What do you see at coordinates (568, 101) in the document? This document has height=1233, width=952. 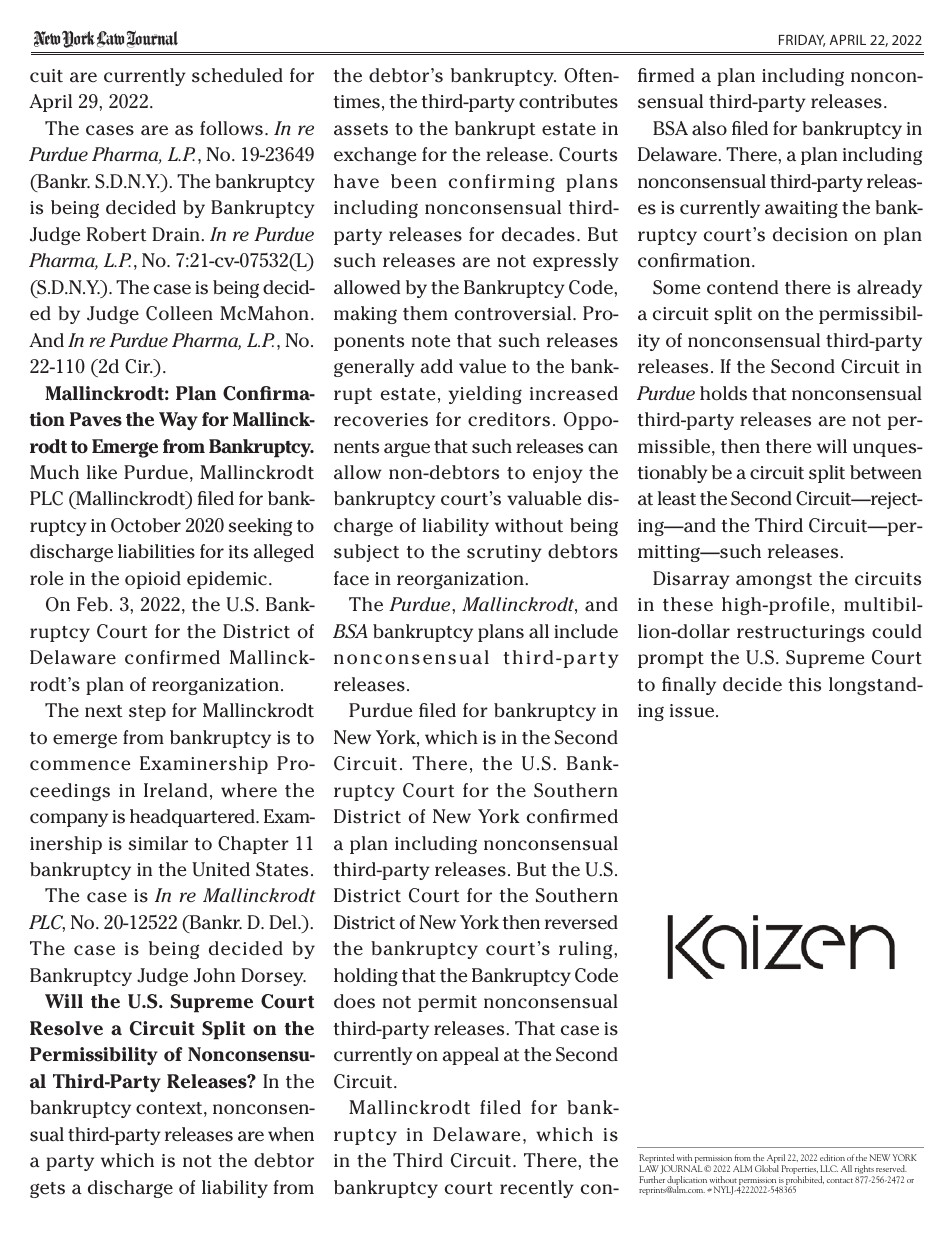 I see `contributes` at bounding box center [568, 101].
